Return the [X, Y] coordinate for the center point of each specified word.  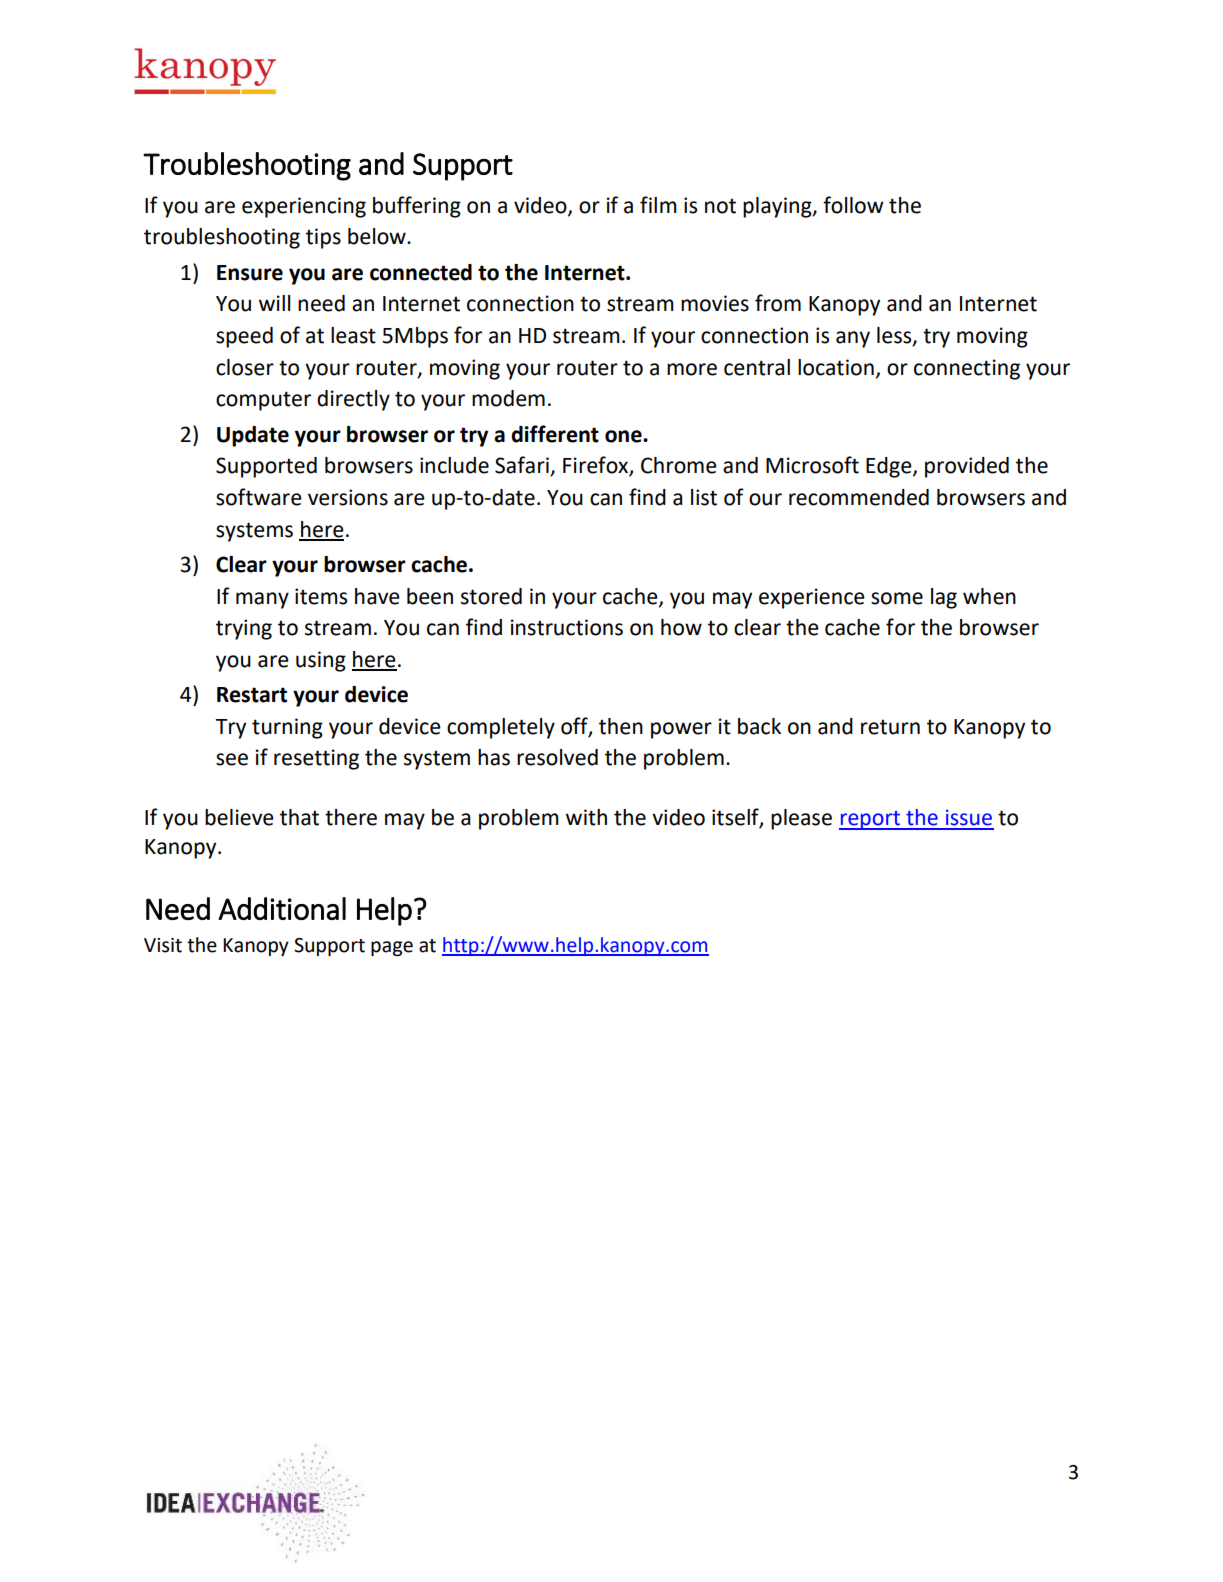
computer [263, 401]
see [232, 759]
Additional [282, 908]
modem [508, 398]
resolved [557, 757]
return [890, 727]
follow [853, 205]
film [658, 204]
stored [491, 596]
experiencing [304, 207]
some [897, 598]
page [392, 948]
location [836, 367]
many [262, 600]
